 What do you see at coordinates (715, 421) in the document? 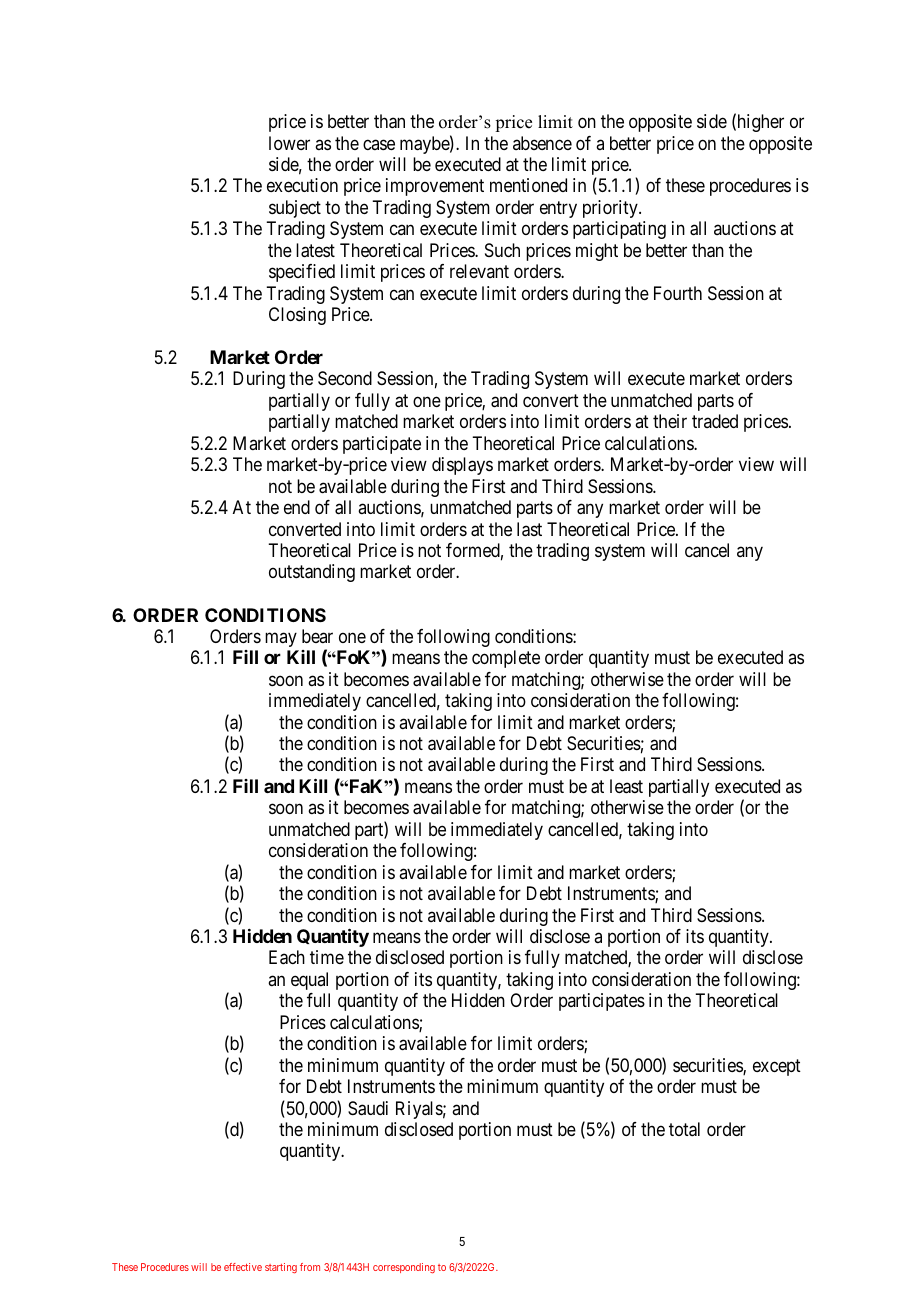
I see `traded` at bounding box center [715, 421].
